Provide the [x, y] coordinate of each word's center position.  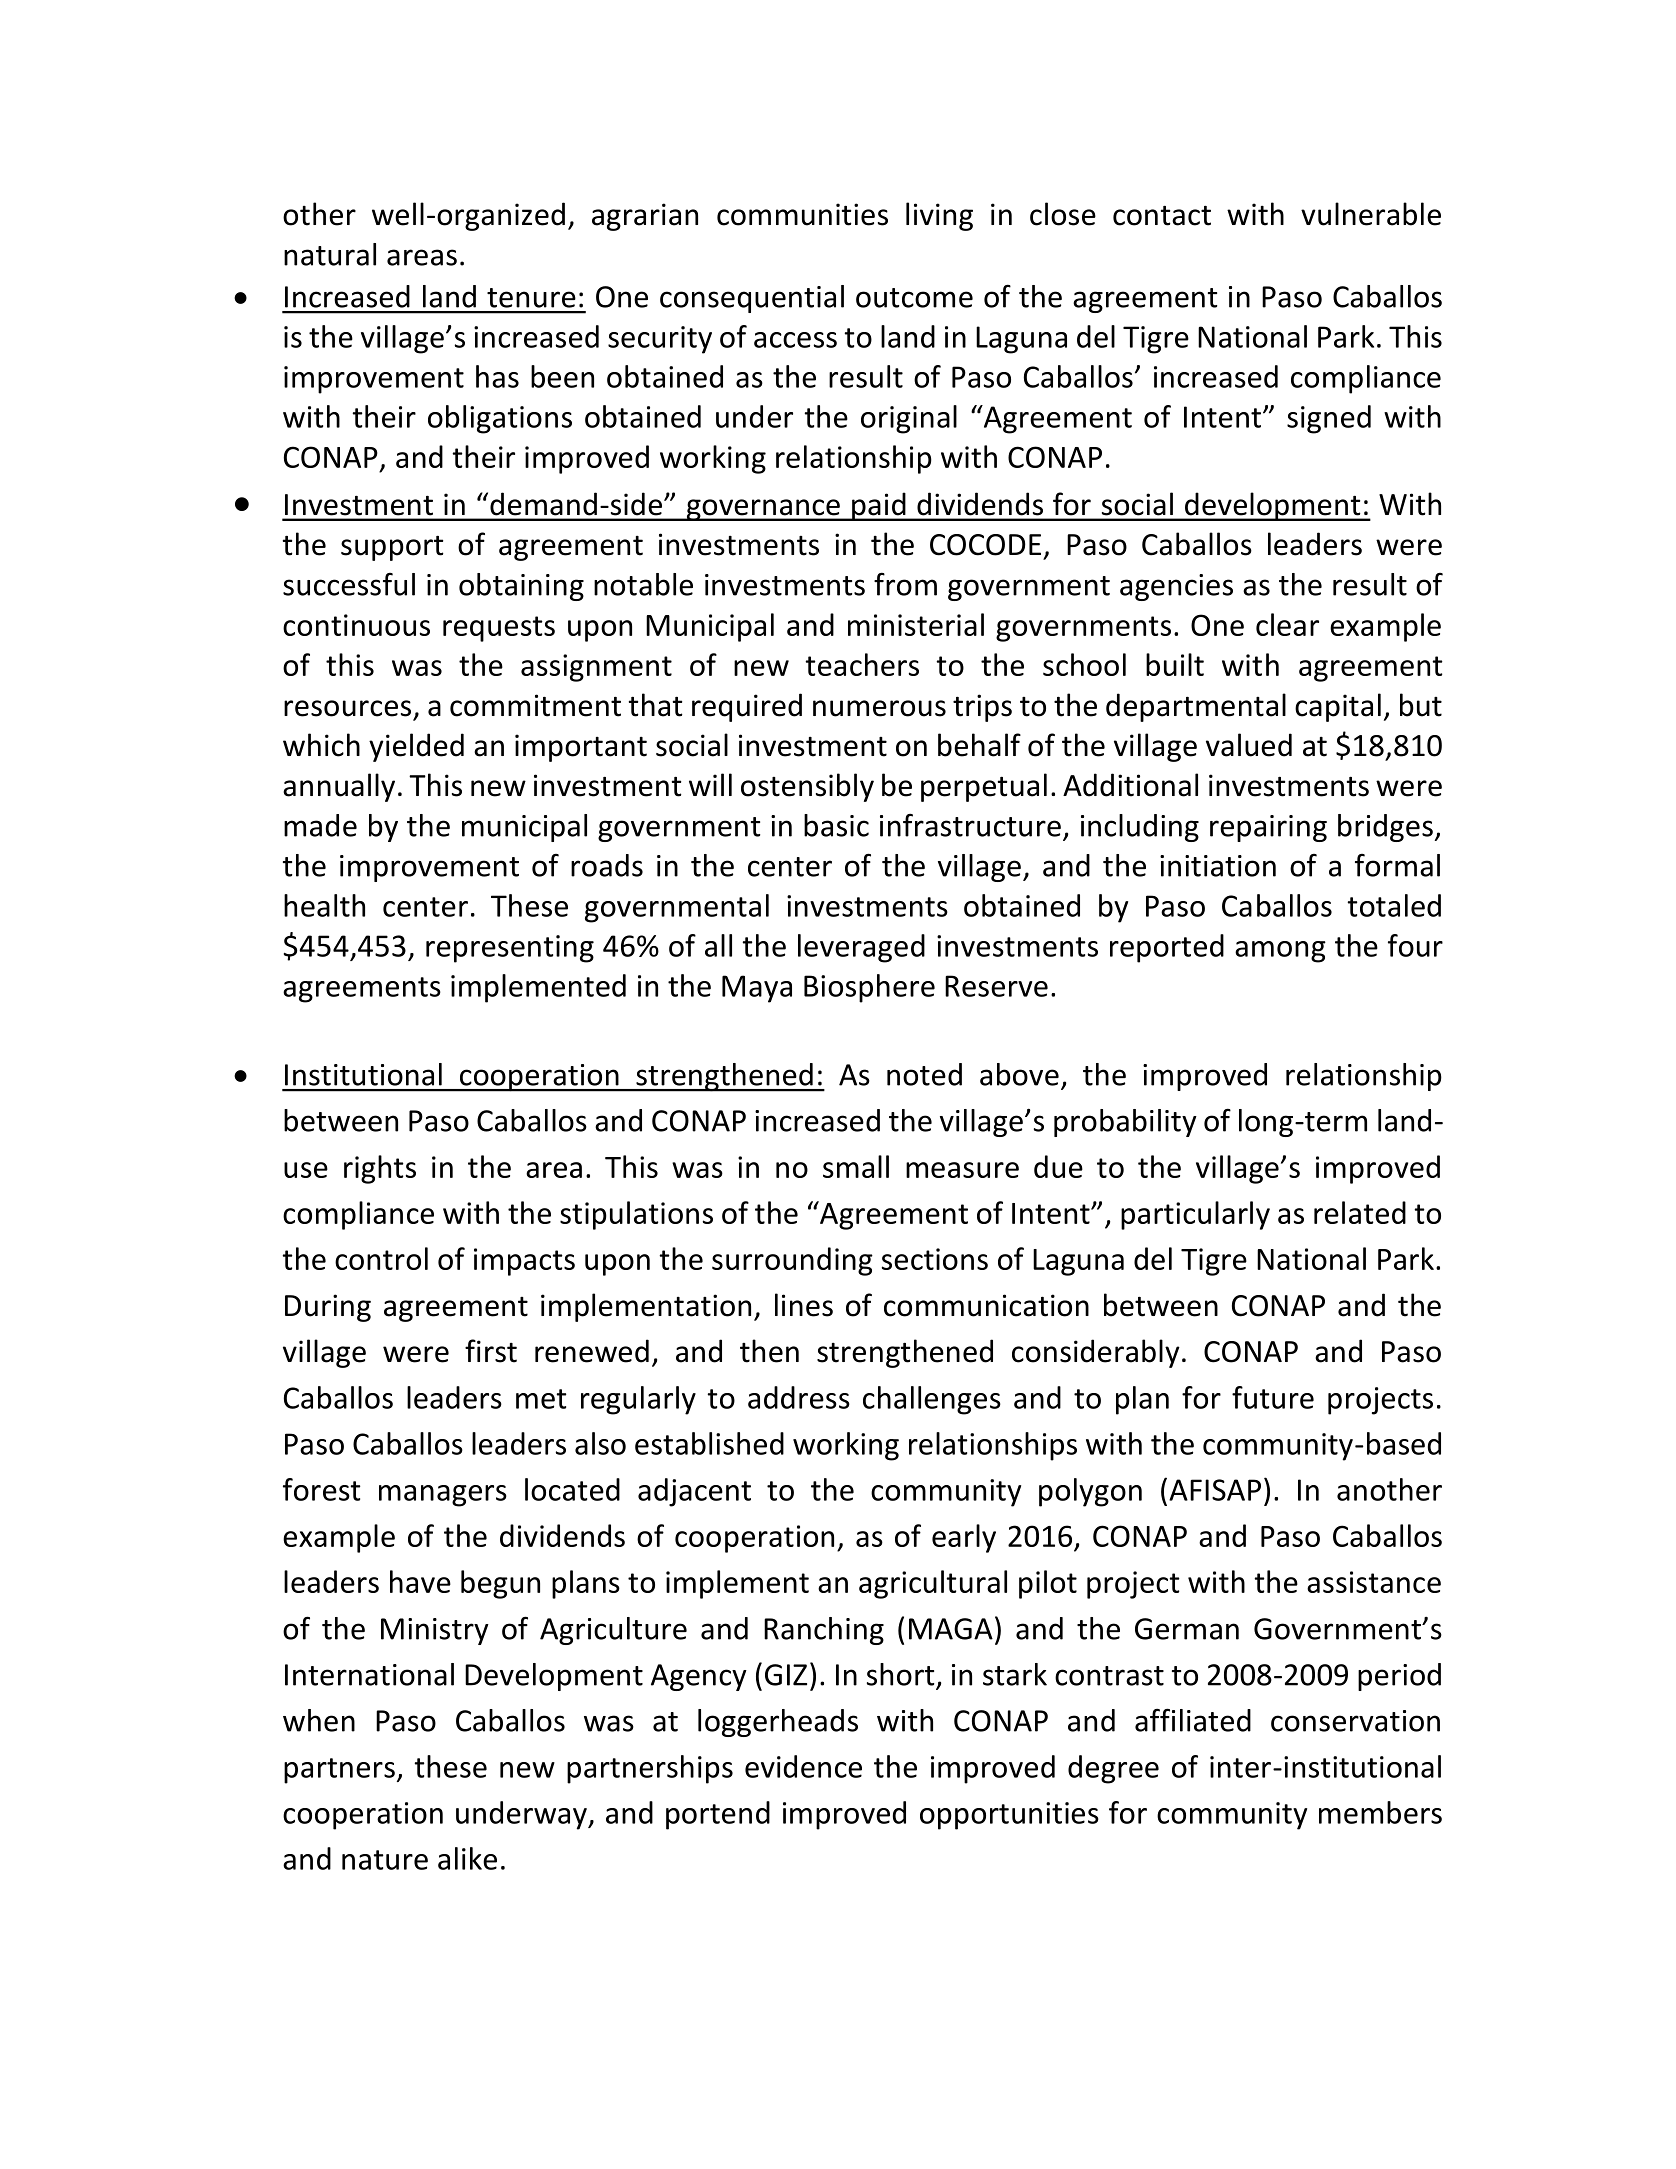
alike [467, 1858]
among [1280, 952]
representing [510, 949]
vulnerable [1371, 214]
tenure [531, 298]
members [1380, 1812]
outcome [914, 298]
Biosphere [869, 988]
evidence [803, 1766]
